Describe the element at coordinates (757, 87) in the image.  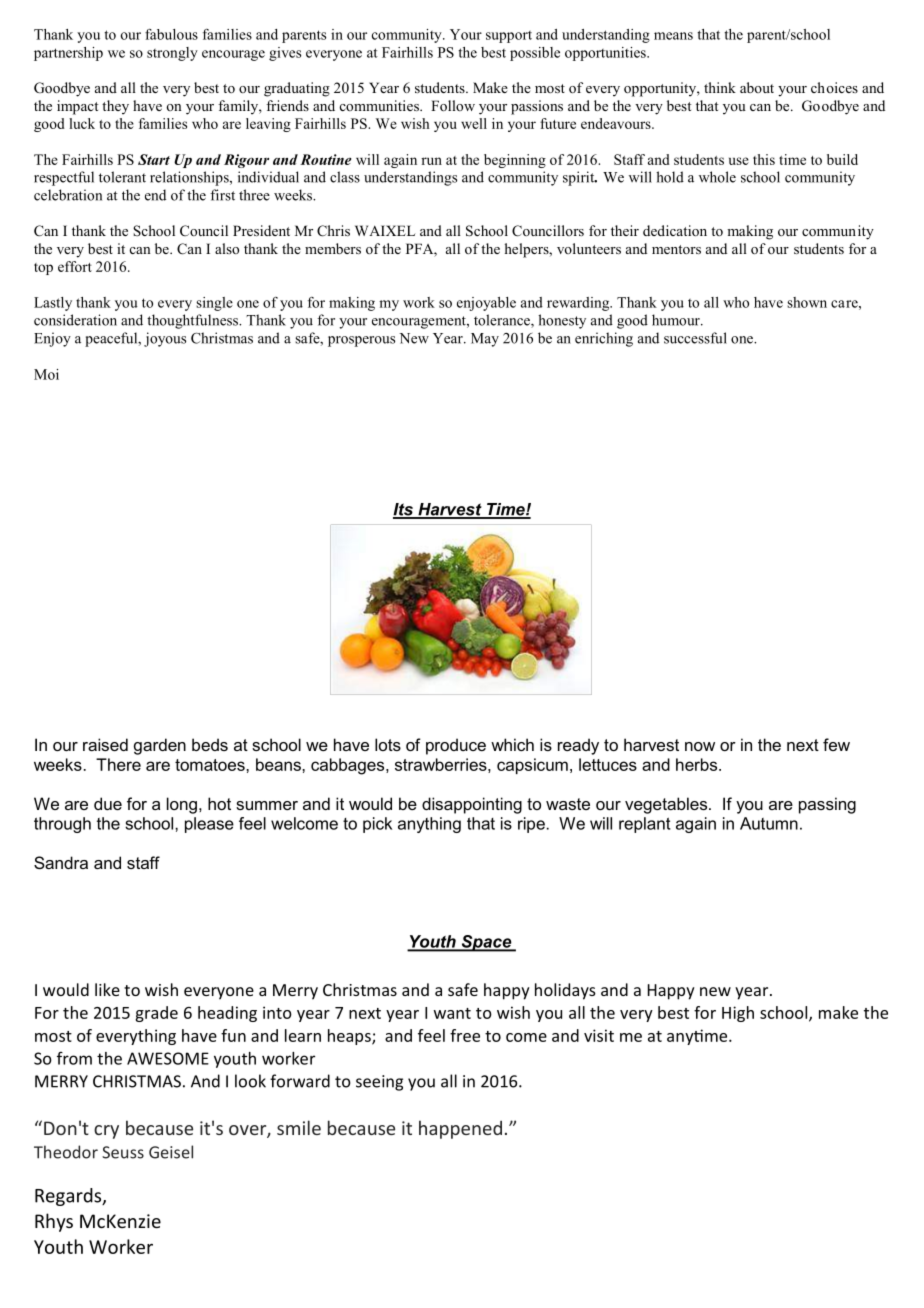
I see `about` at that location.
